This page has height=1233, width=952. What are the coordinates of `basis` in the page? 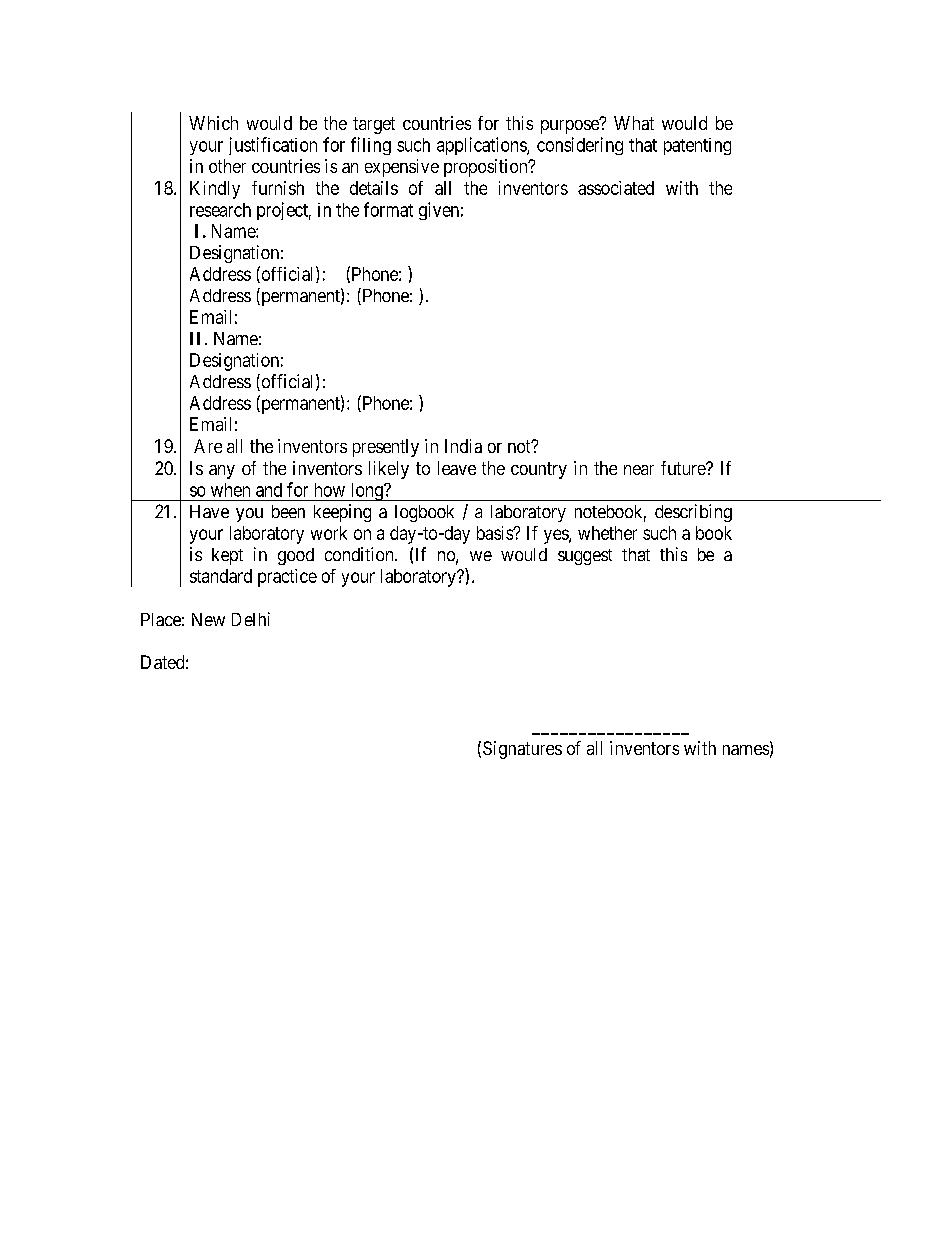 It's located at (495, 533).
